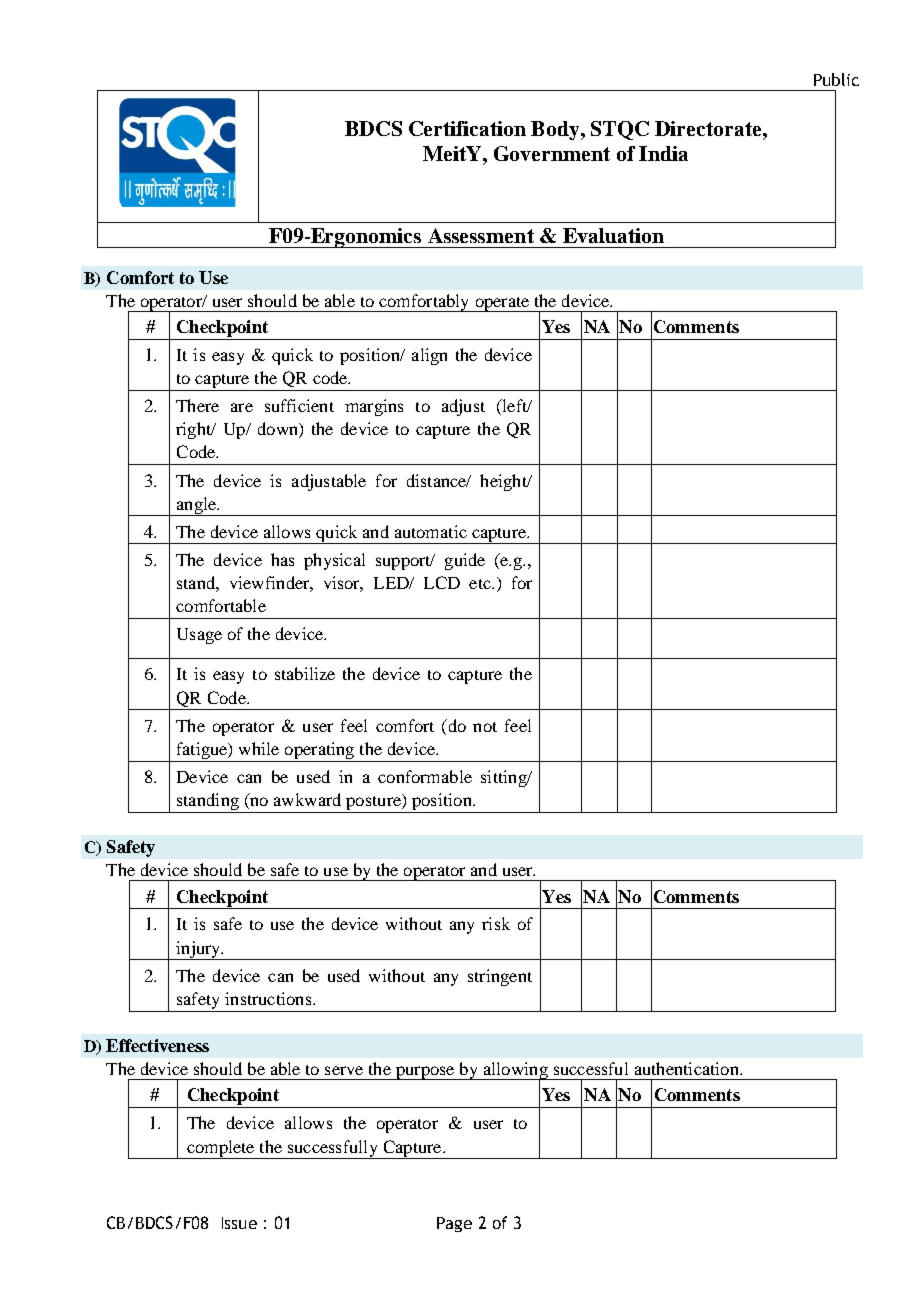 The height and width of the image is (1308, 924). Describe the element at coordinates (454, 1224) in the image. I see `Page` at that location.
